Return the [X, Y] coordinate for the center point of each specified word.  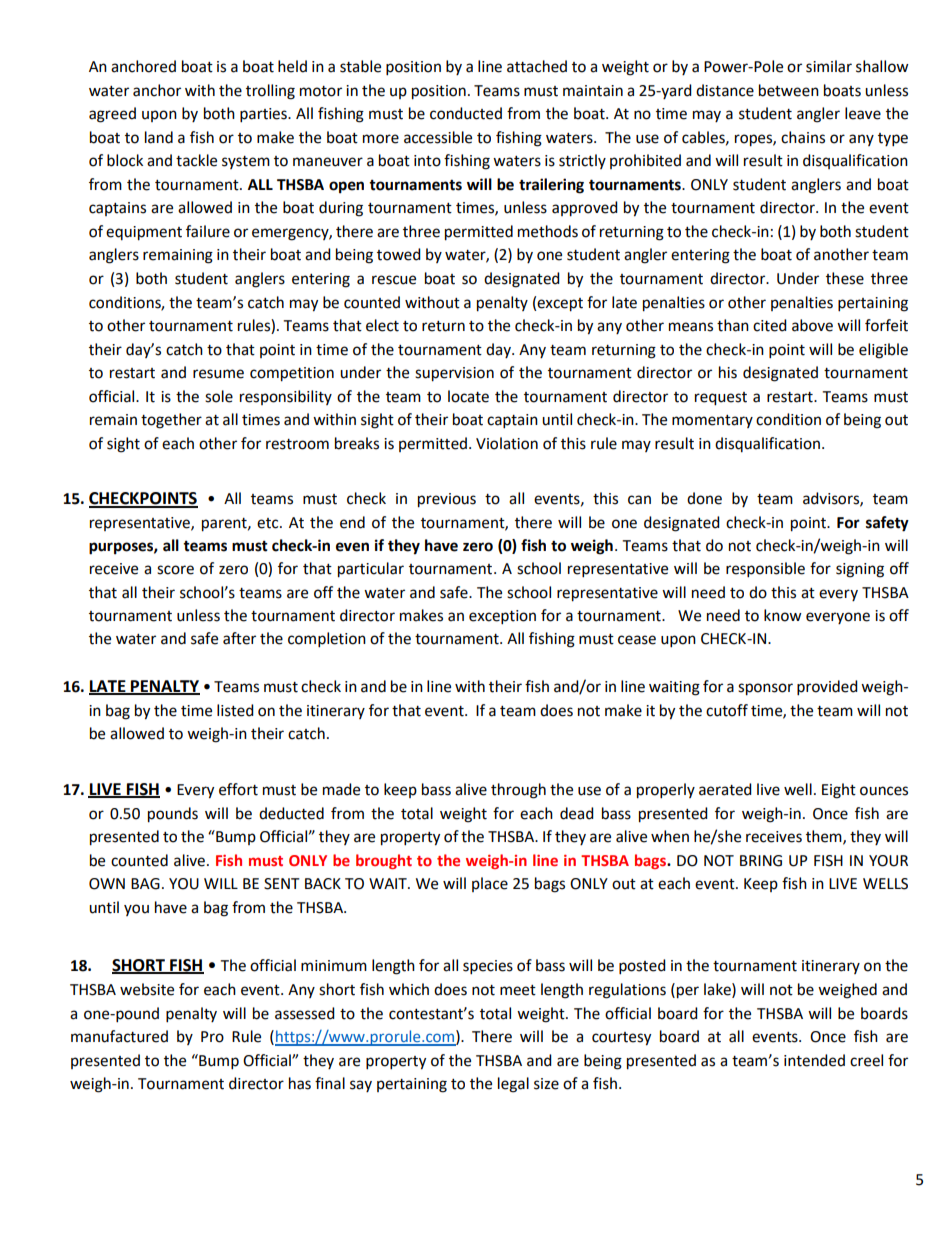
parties [264, 115]
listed [235, 710]
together [171, 421]
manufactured [119, 1036]
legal [513, 1085]
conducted [466, 113]
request [721, 399]
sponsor [765, 689]
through [518, 791]
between [789, 90]
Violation [507, 443]
